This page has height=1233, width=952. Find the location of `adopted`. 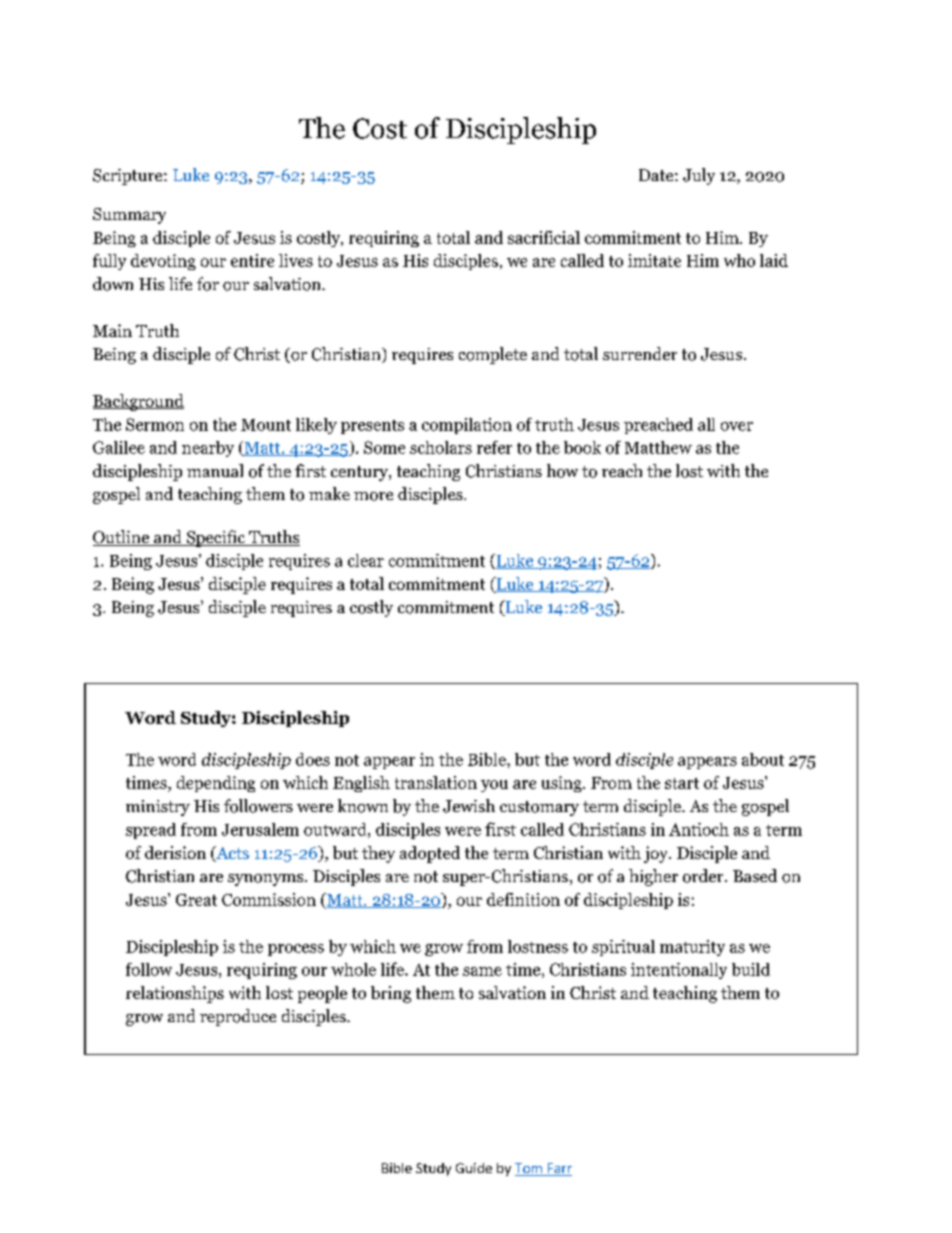

adopted is located at coordinates (430, 854).
